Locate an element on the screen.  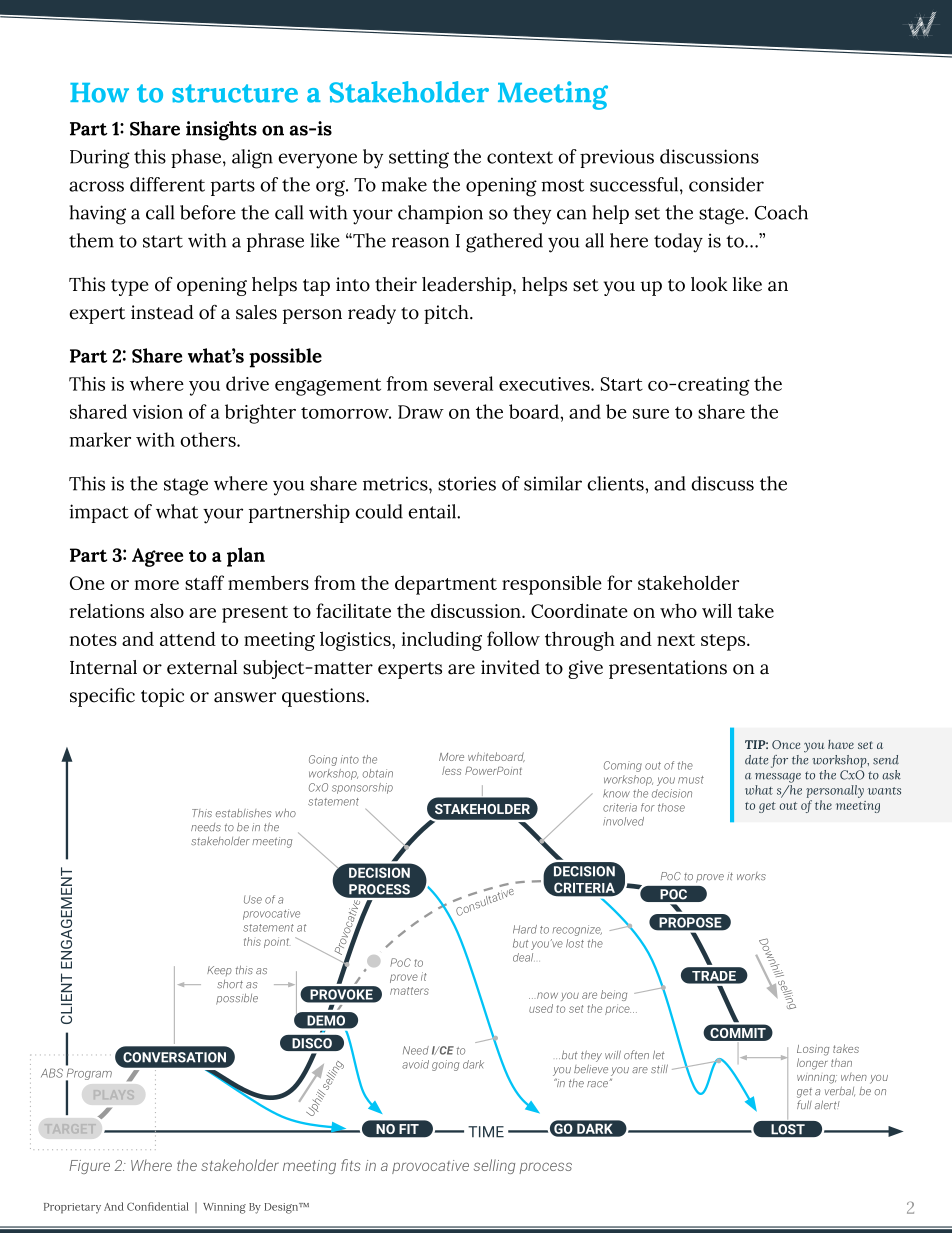
vision is located at coordinates (157, 412).
